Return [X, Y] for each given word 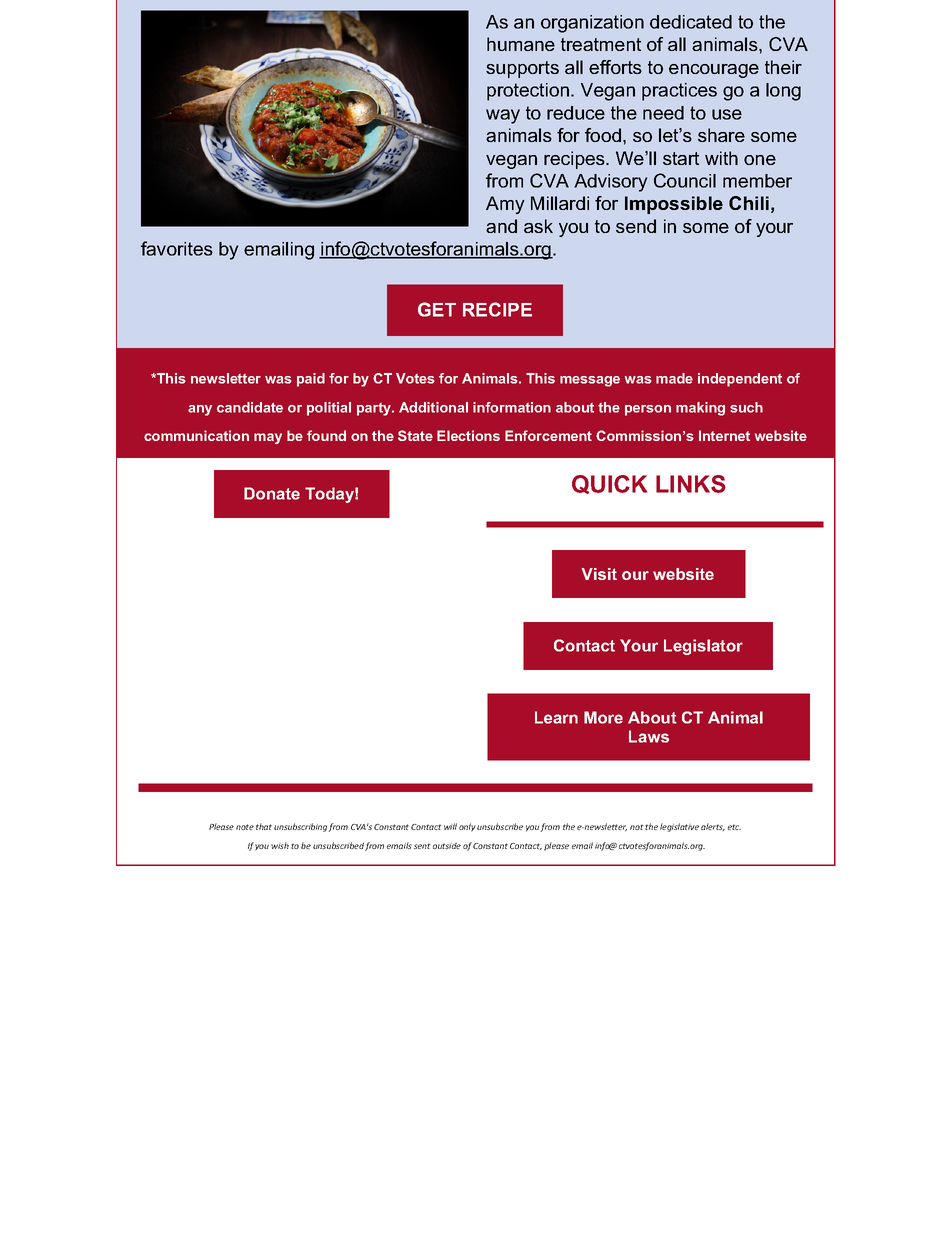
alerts [713, 827]
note [245, 827]
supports [522, 69]
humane [521, 44]
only [467, 827]
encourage [714, 71]
